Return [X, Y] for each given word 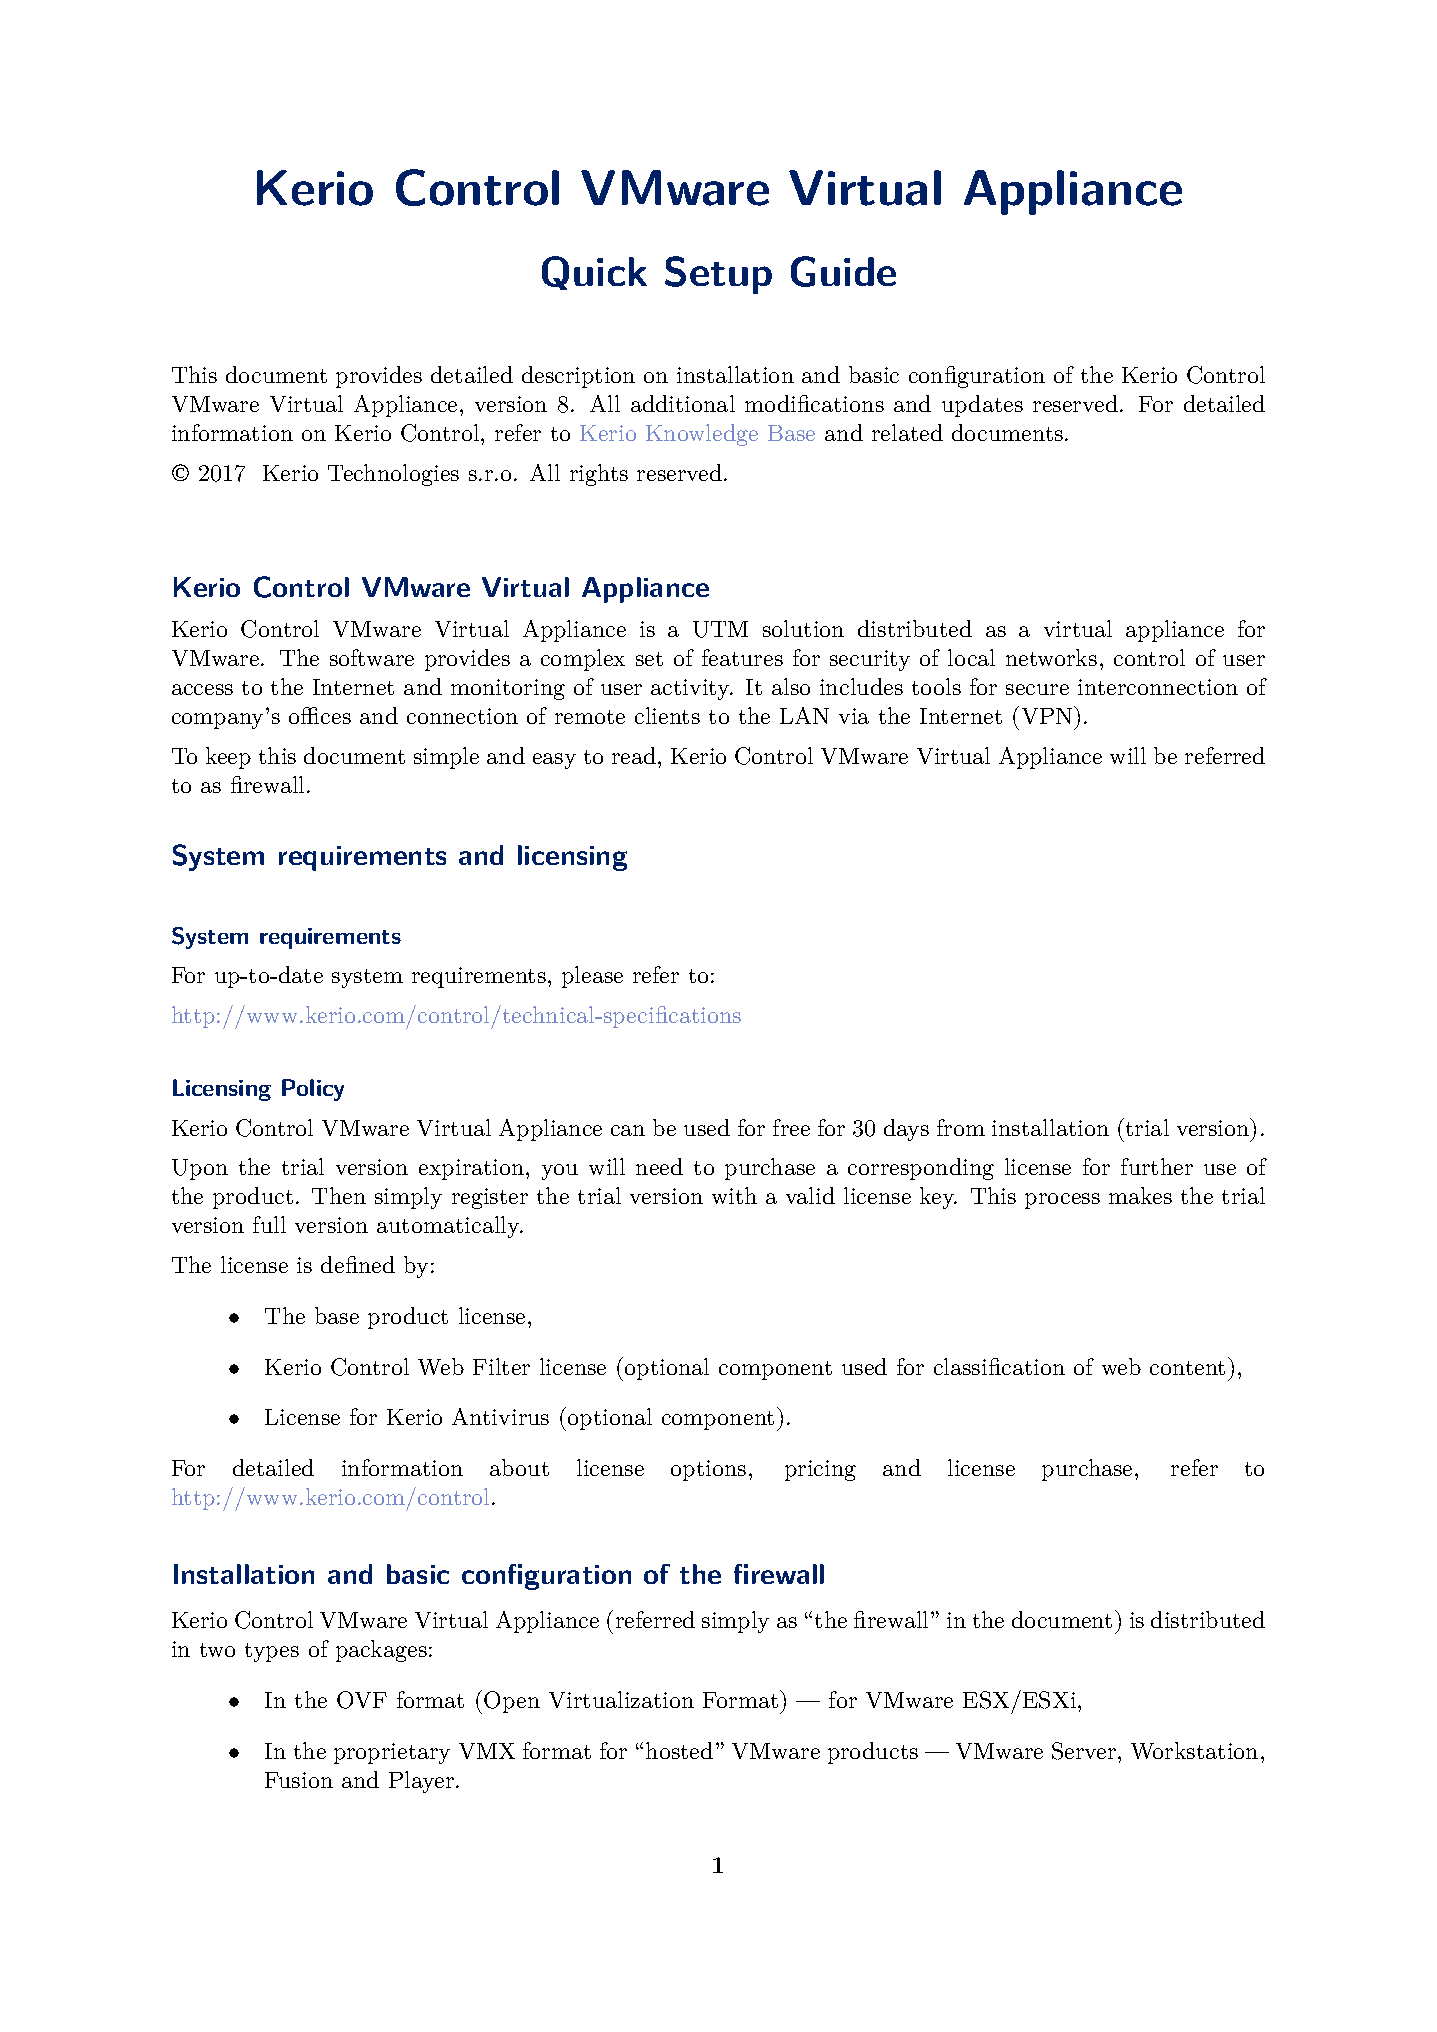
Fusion [299, 1780]
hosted [679, 1750]
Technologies [393, 475]
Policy [313, 1090]
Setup [718, 275]
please [592, 977]
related [907, 432]
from [961, 1127]
